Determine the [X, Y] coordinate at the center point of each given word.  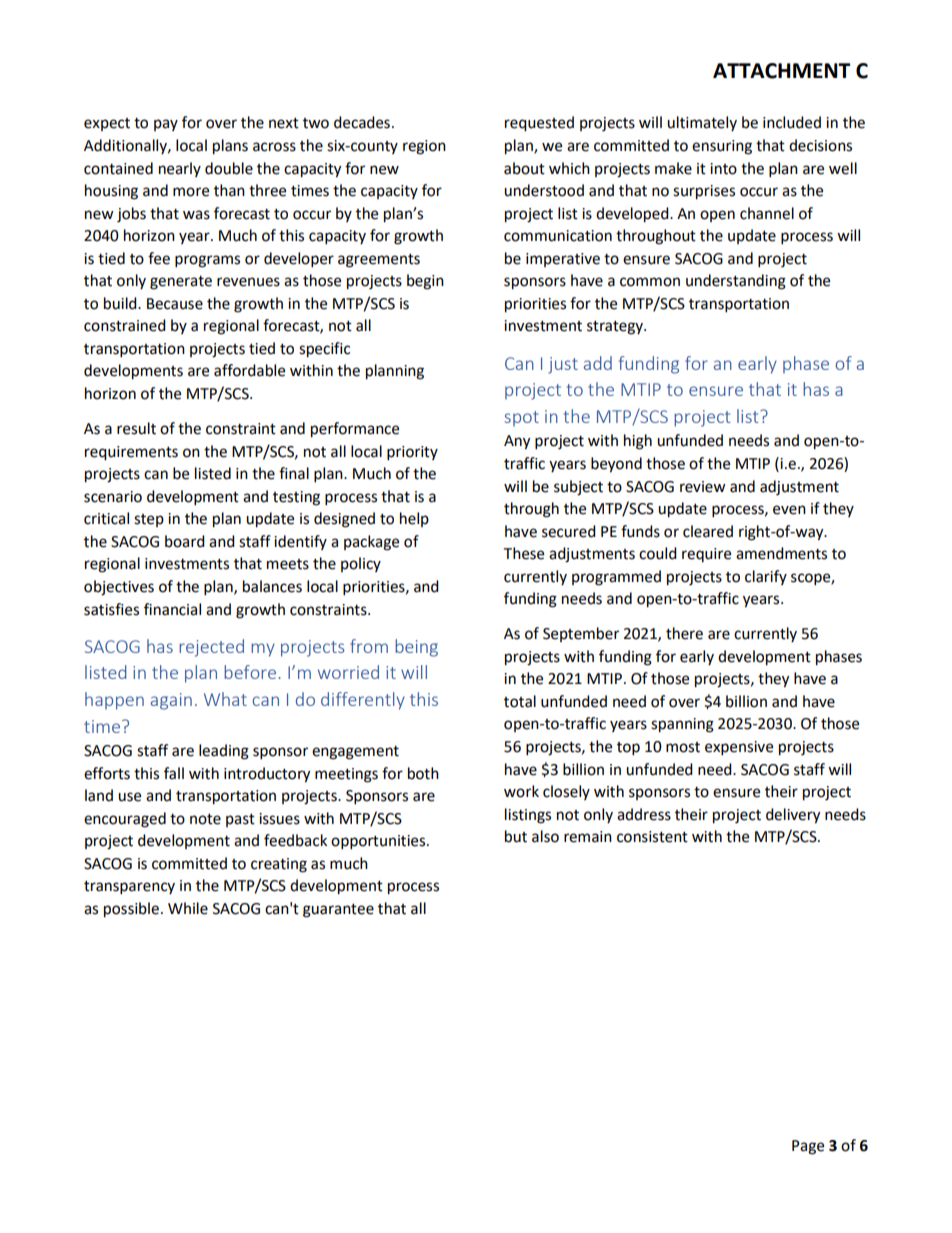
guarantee [338, 911]
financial [172, 609]
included [792, 122]
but [516, 836]
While [188, 908]
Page [808, 1147]
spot [521, 418]
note [205, 819]
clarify [766, 577]
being [416, 648]
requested [539, 124]
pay [166, 125]
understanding [736, 282]
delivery [793, 816]
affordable [249, 370]
